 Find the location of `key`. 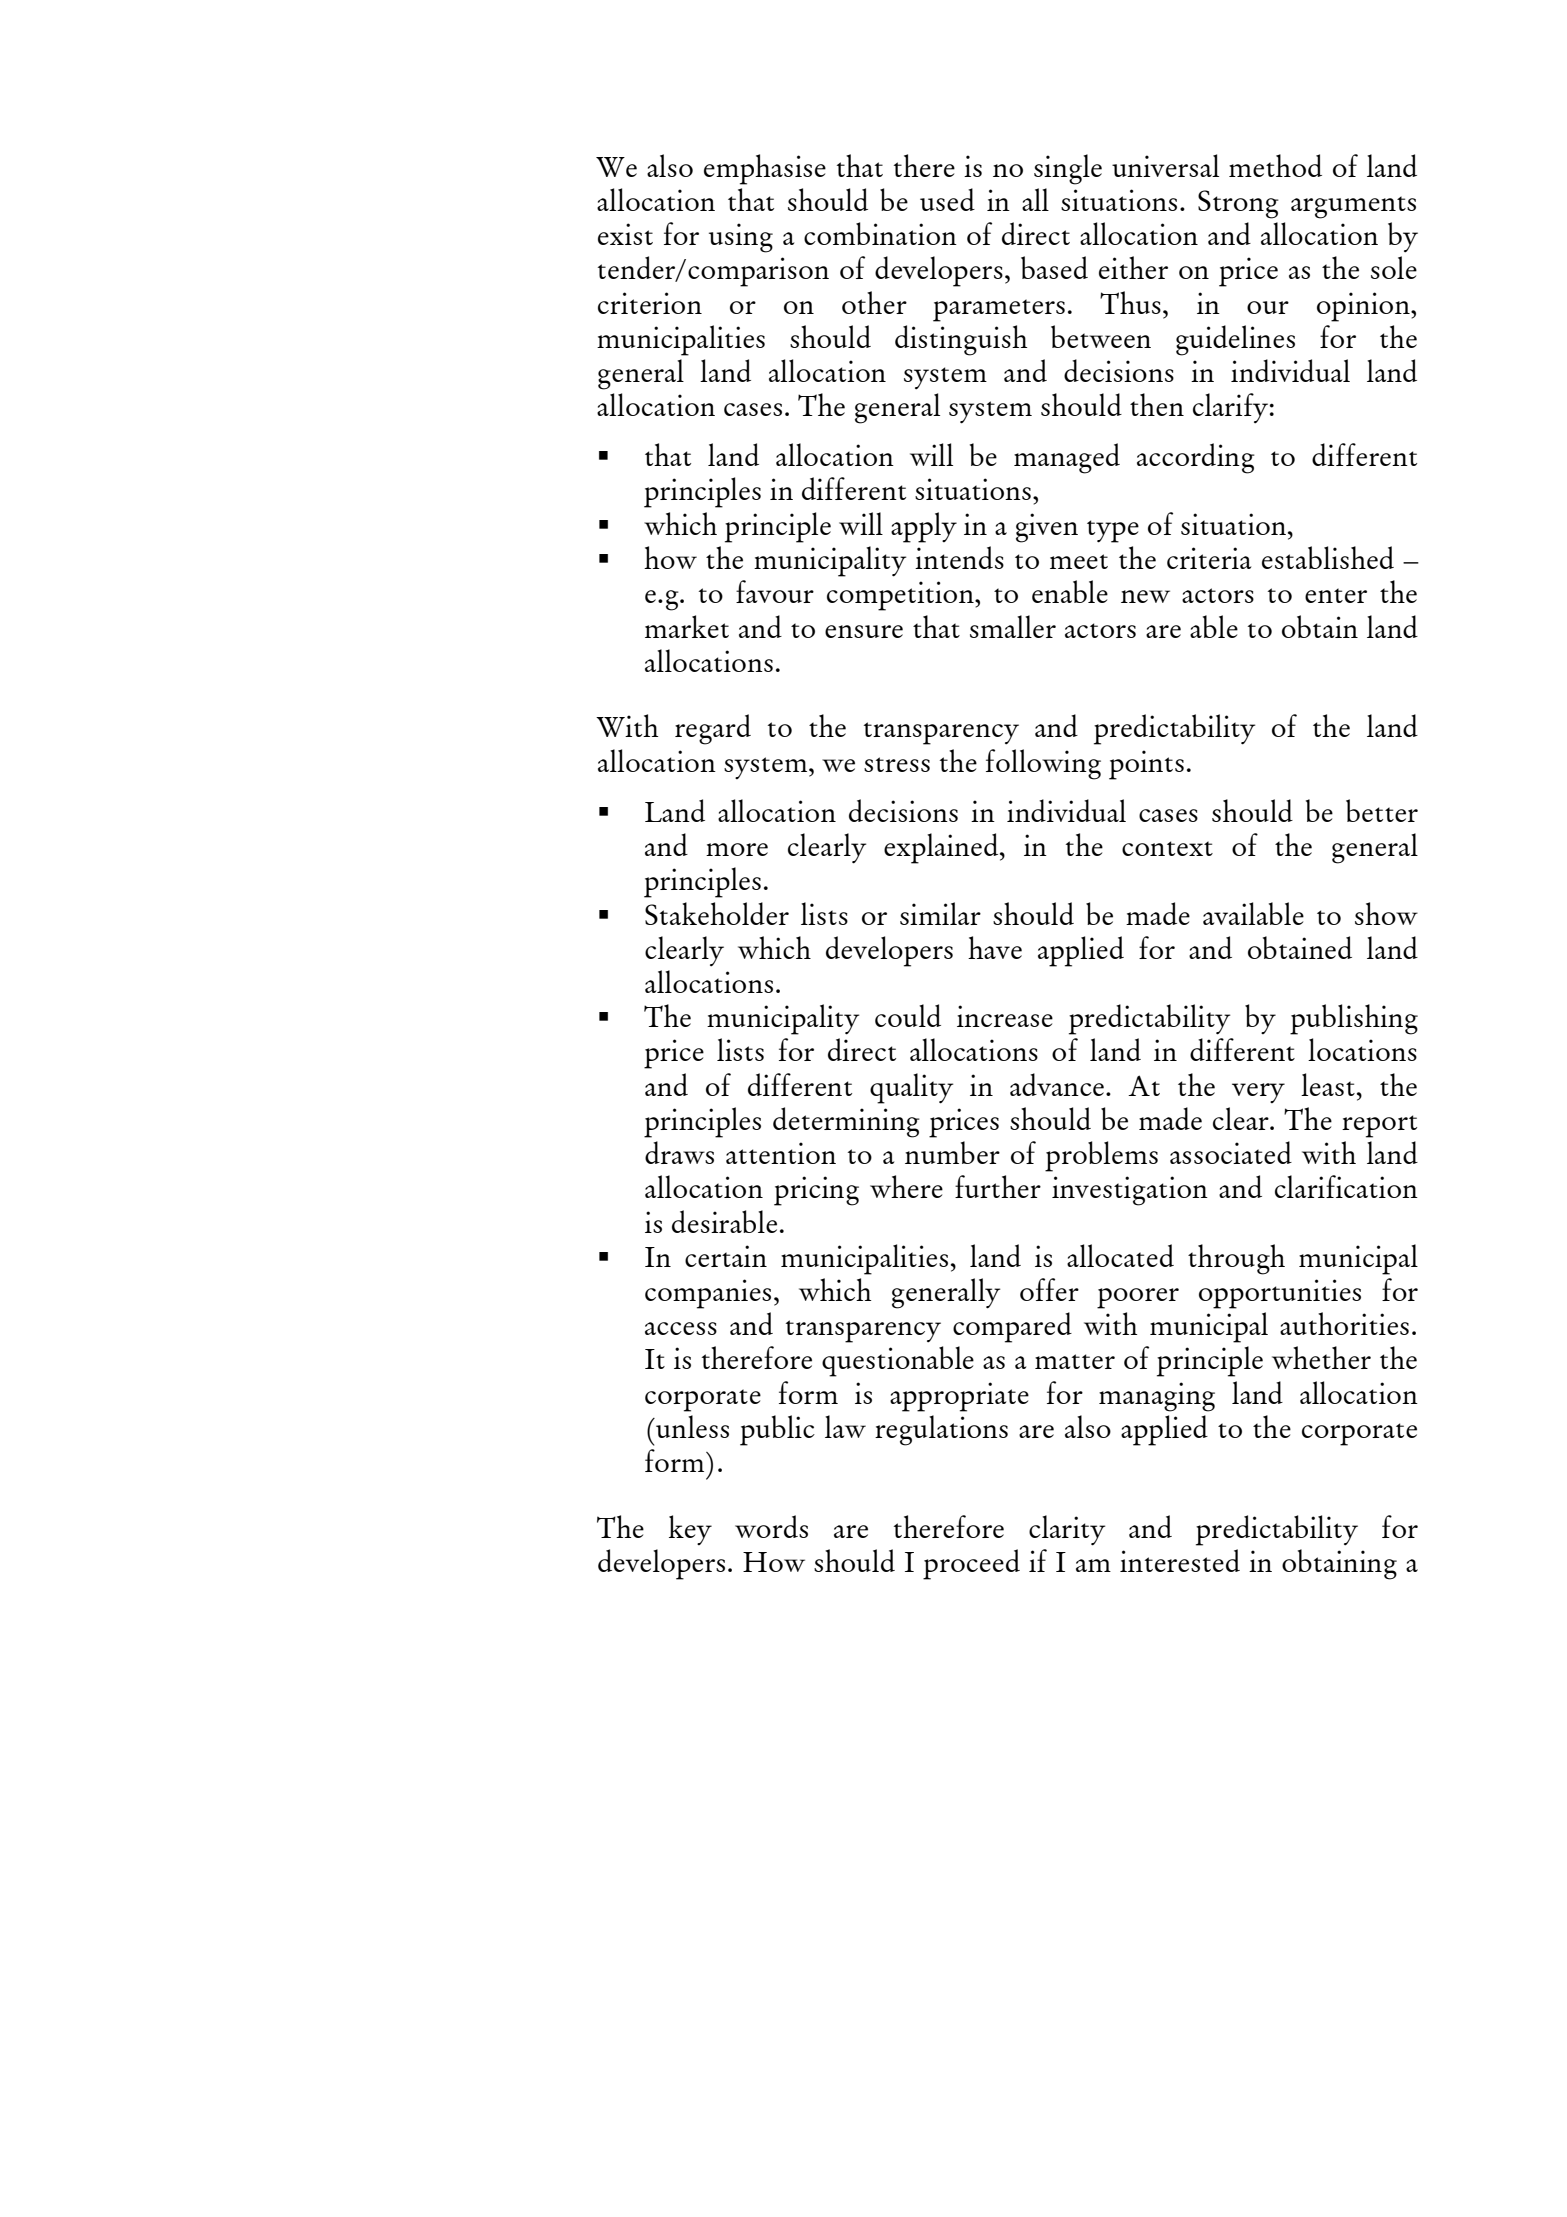

key is located at coordinates (690, 1530).
